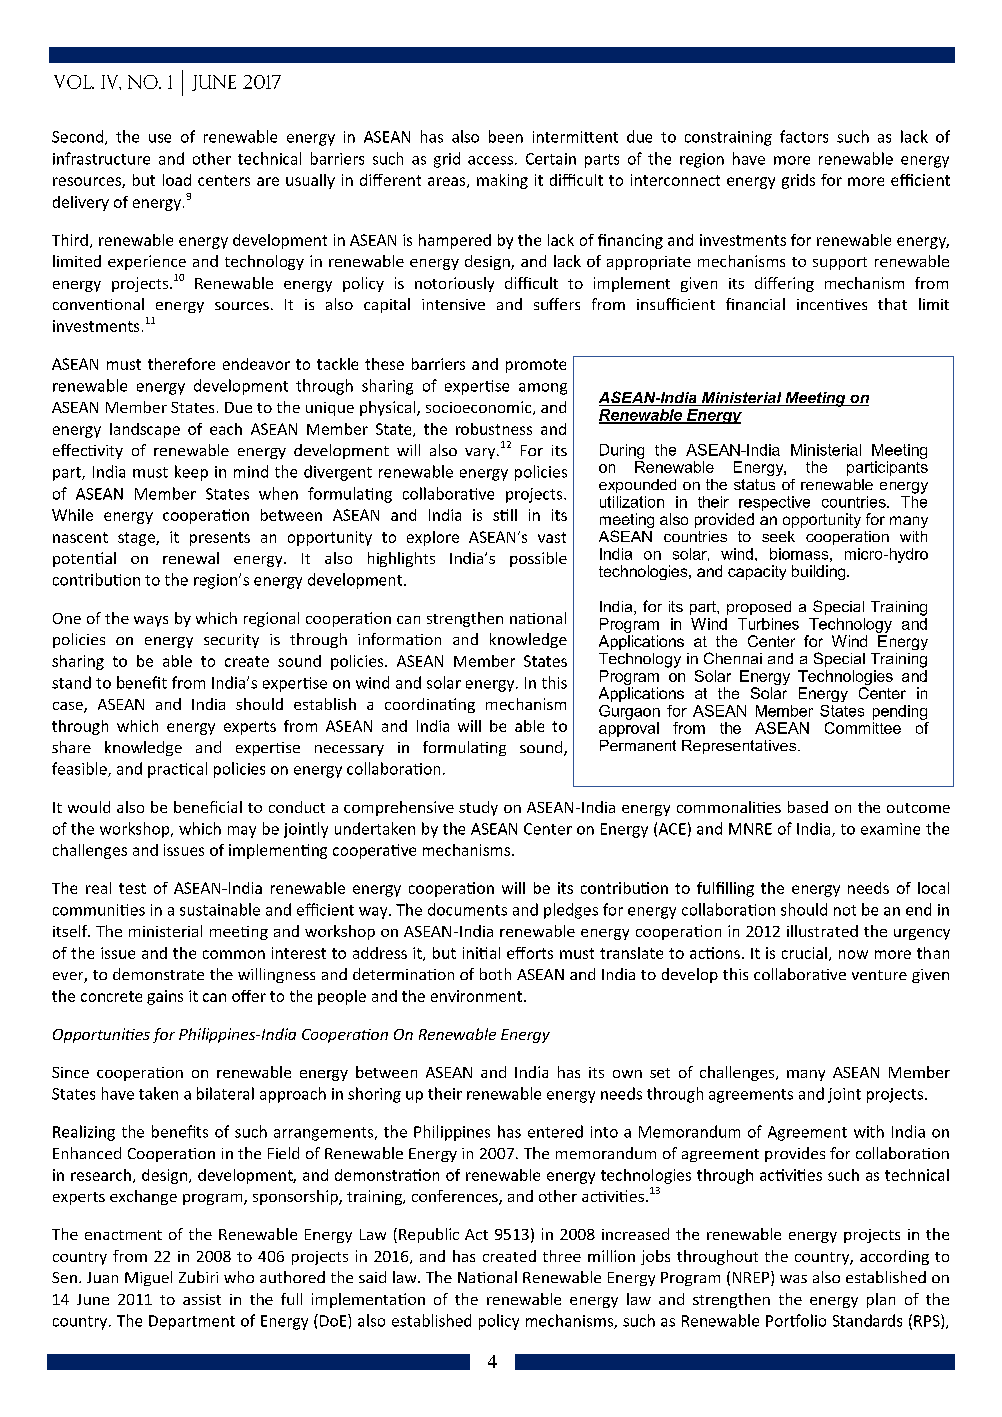  I want to click on been, so click(506, 136).
